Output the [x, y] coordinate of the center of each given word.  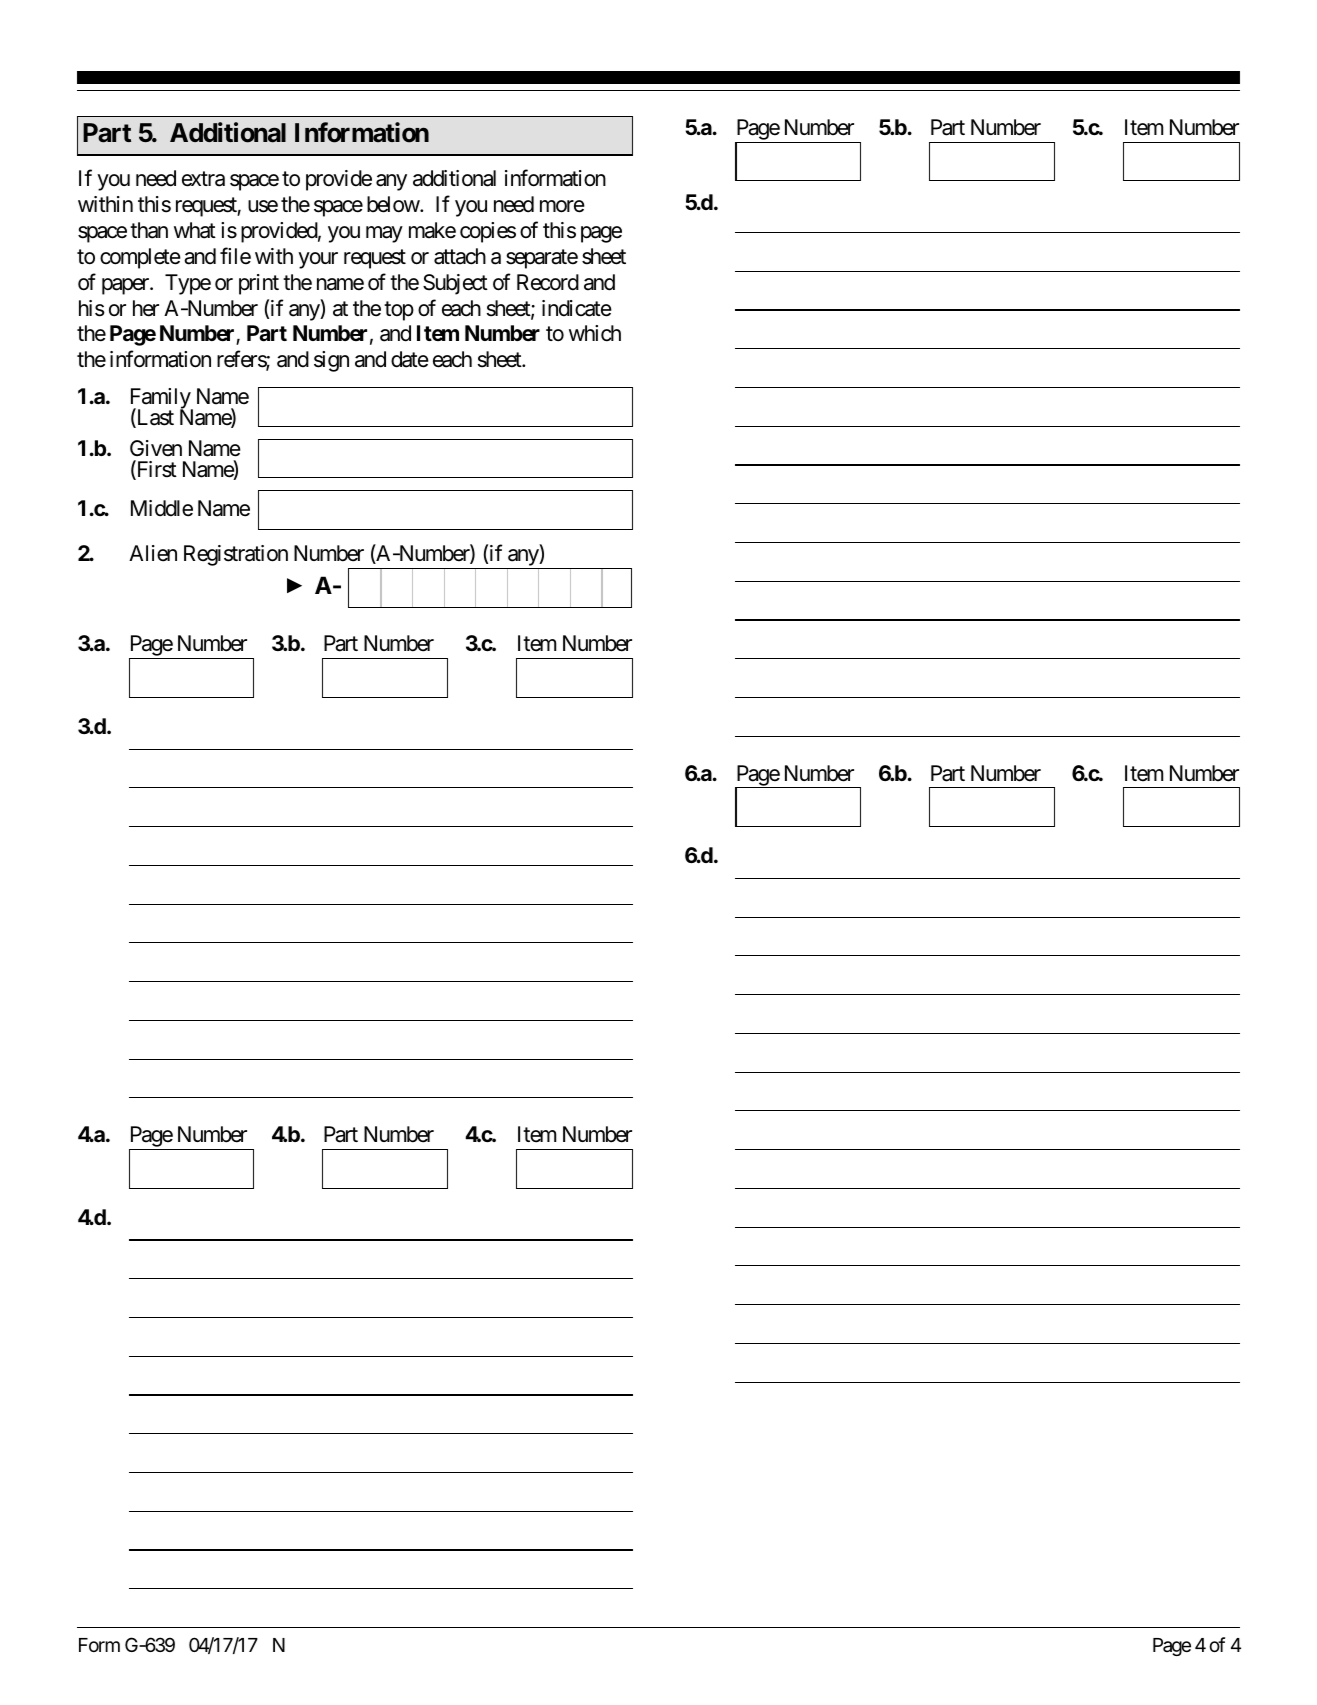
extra [203, 179]
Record [548, 282]
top [399, 311]
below [394, 204]
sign [331, 361]
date [410, 359]
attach [460, 256]
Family [161, 400]
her [146, 308]
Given [156, 448]
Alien [153, 553]
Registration [236, 555]
